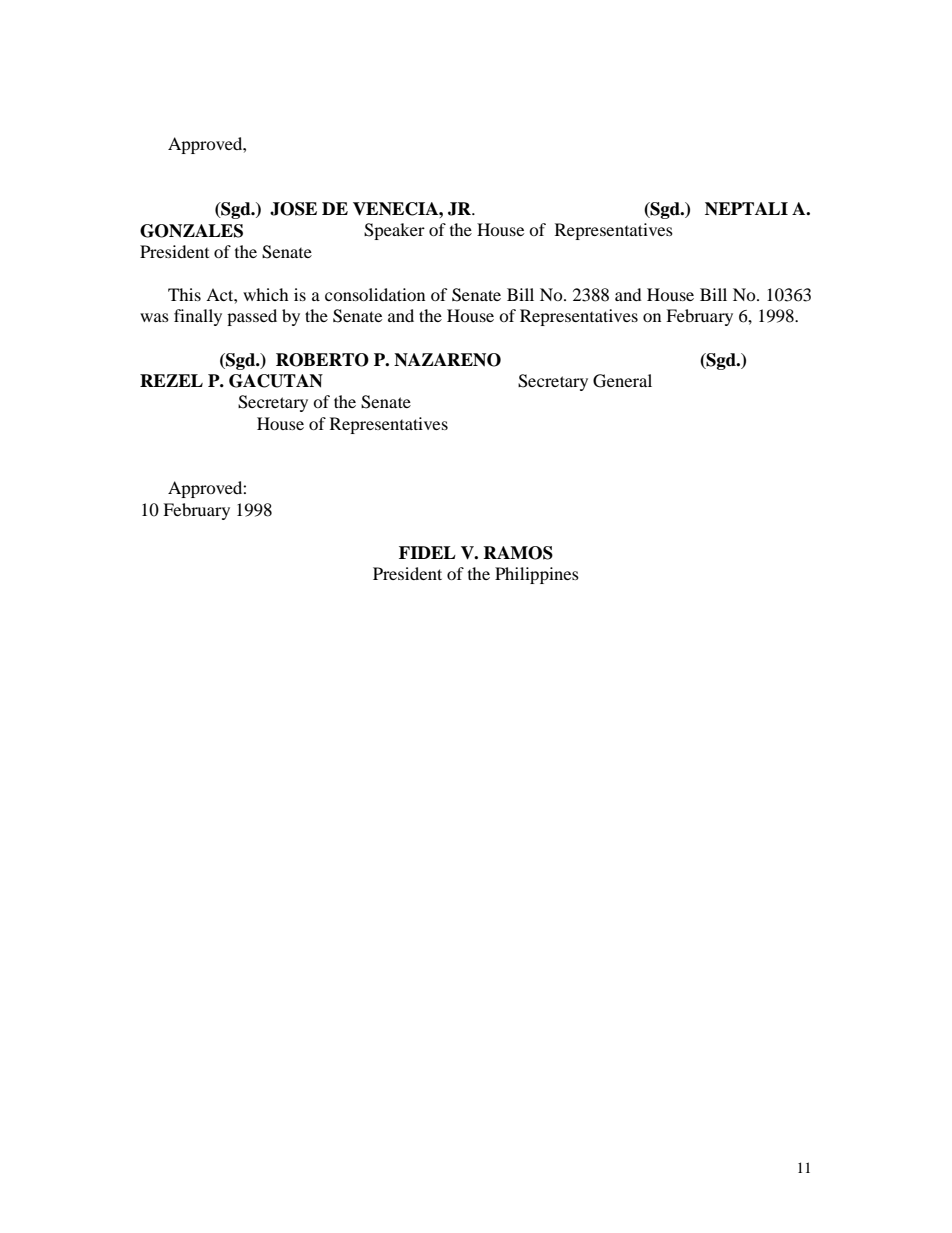 The image size is (952, 1233). Describe the element at coordinates (518, 553) in the screenshot. I see `RAMOS` at that location.
